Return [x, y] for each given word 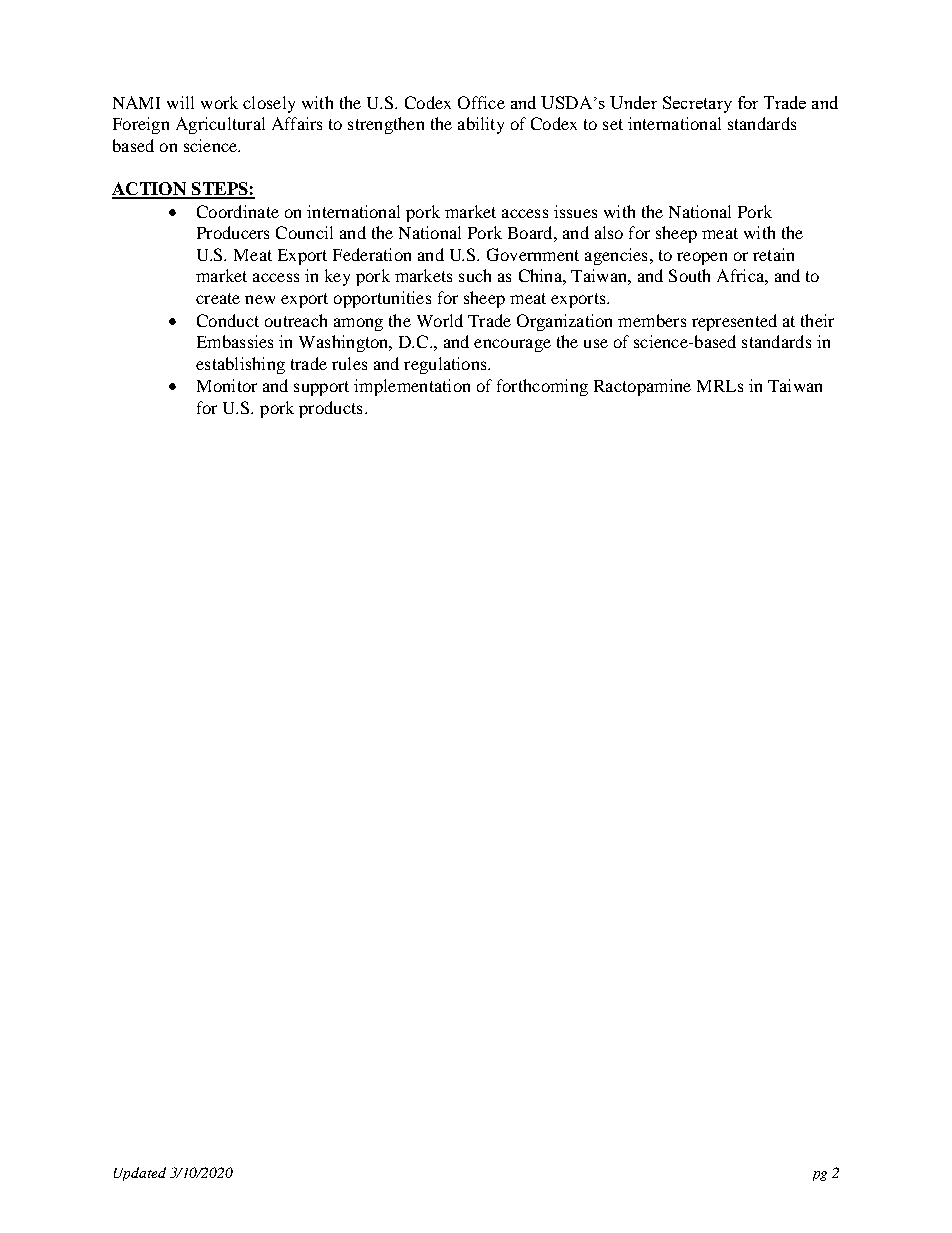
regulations [446, 365]
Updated [140, 1174]
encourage [512, 345]
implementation [412, 387]
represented [734, 322]
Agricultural [220, 125]
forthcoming [542, 387]
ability [481, 125]
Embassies [235, 341]
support [321, 388]
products [330, 409]
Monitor [227, 385]
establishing [240, 365]
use [596, 343]
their [817, 320]
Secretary [697, 104]
